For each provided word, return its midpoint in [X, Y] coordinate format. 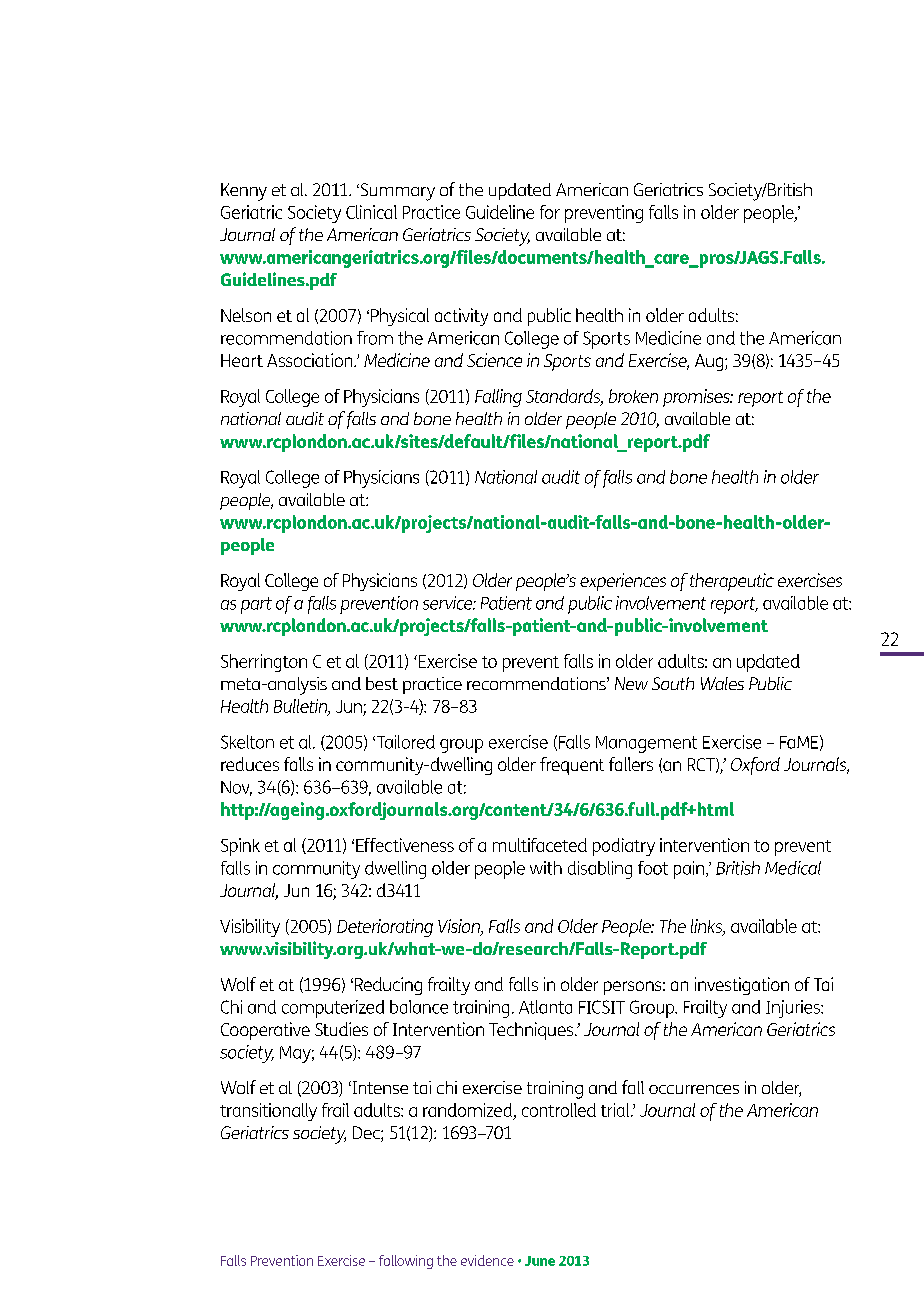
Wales [722, 683]
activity [461, 317]
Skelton [247, 742]
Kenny [244, 192]
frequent [572, 766]
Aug [710, 362]
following [406, 1262]
